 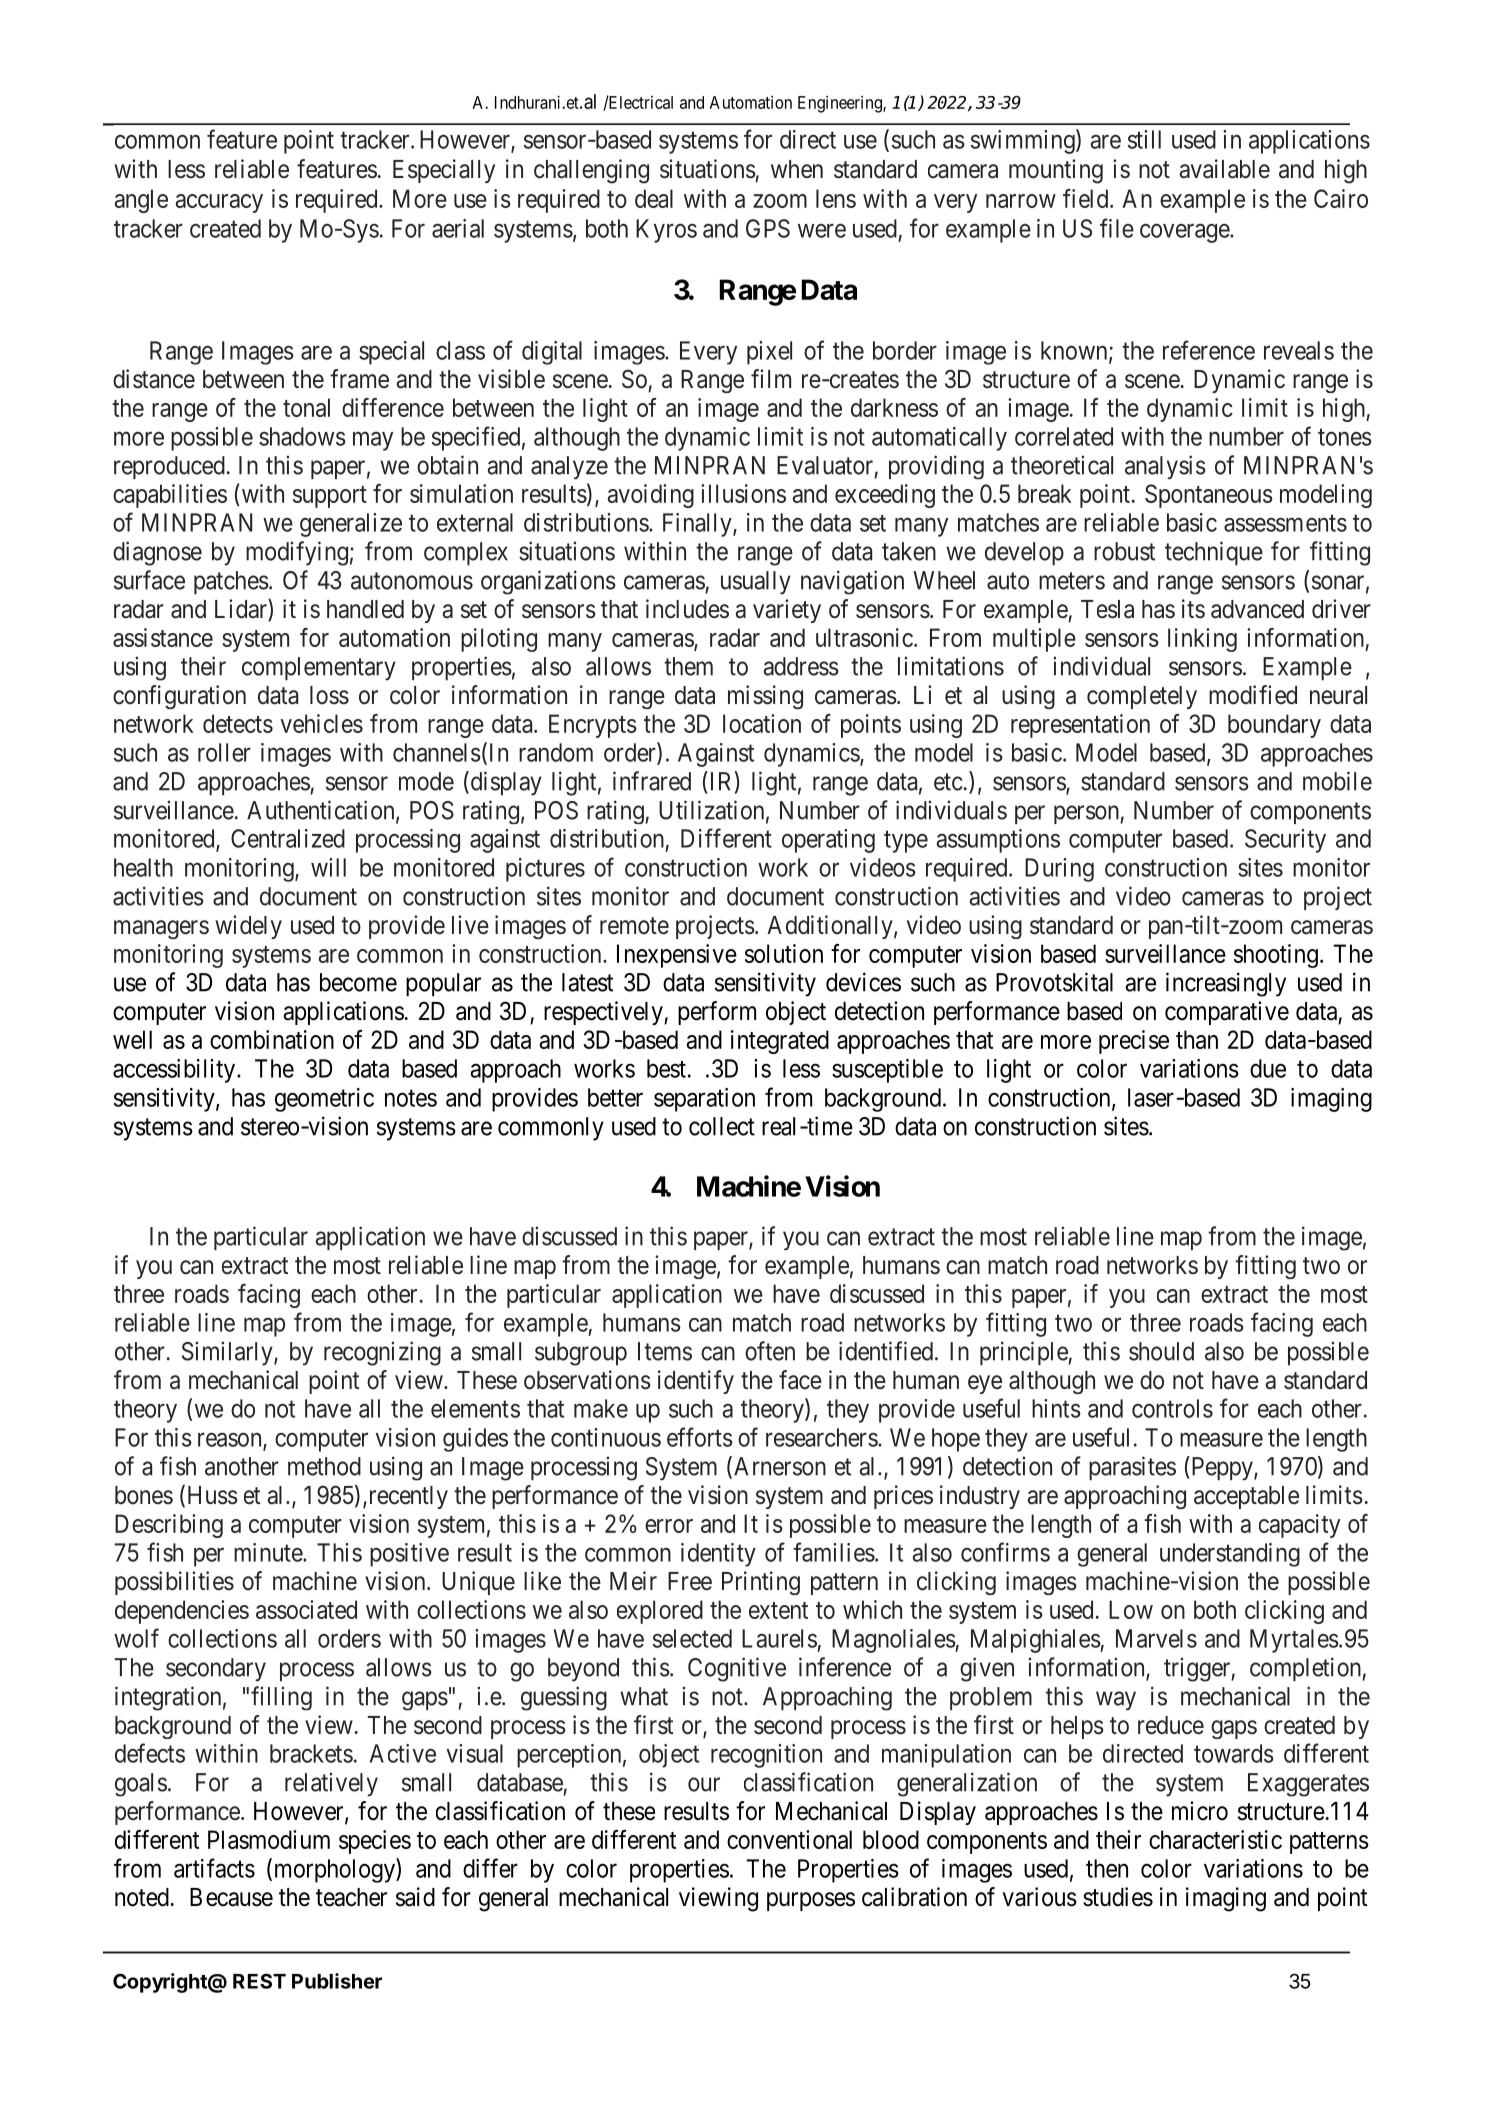 What do you see at coordinates (231, 1897) in the document?
I see `Because` at bounding box center [231, 1897].
